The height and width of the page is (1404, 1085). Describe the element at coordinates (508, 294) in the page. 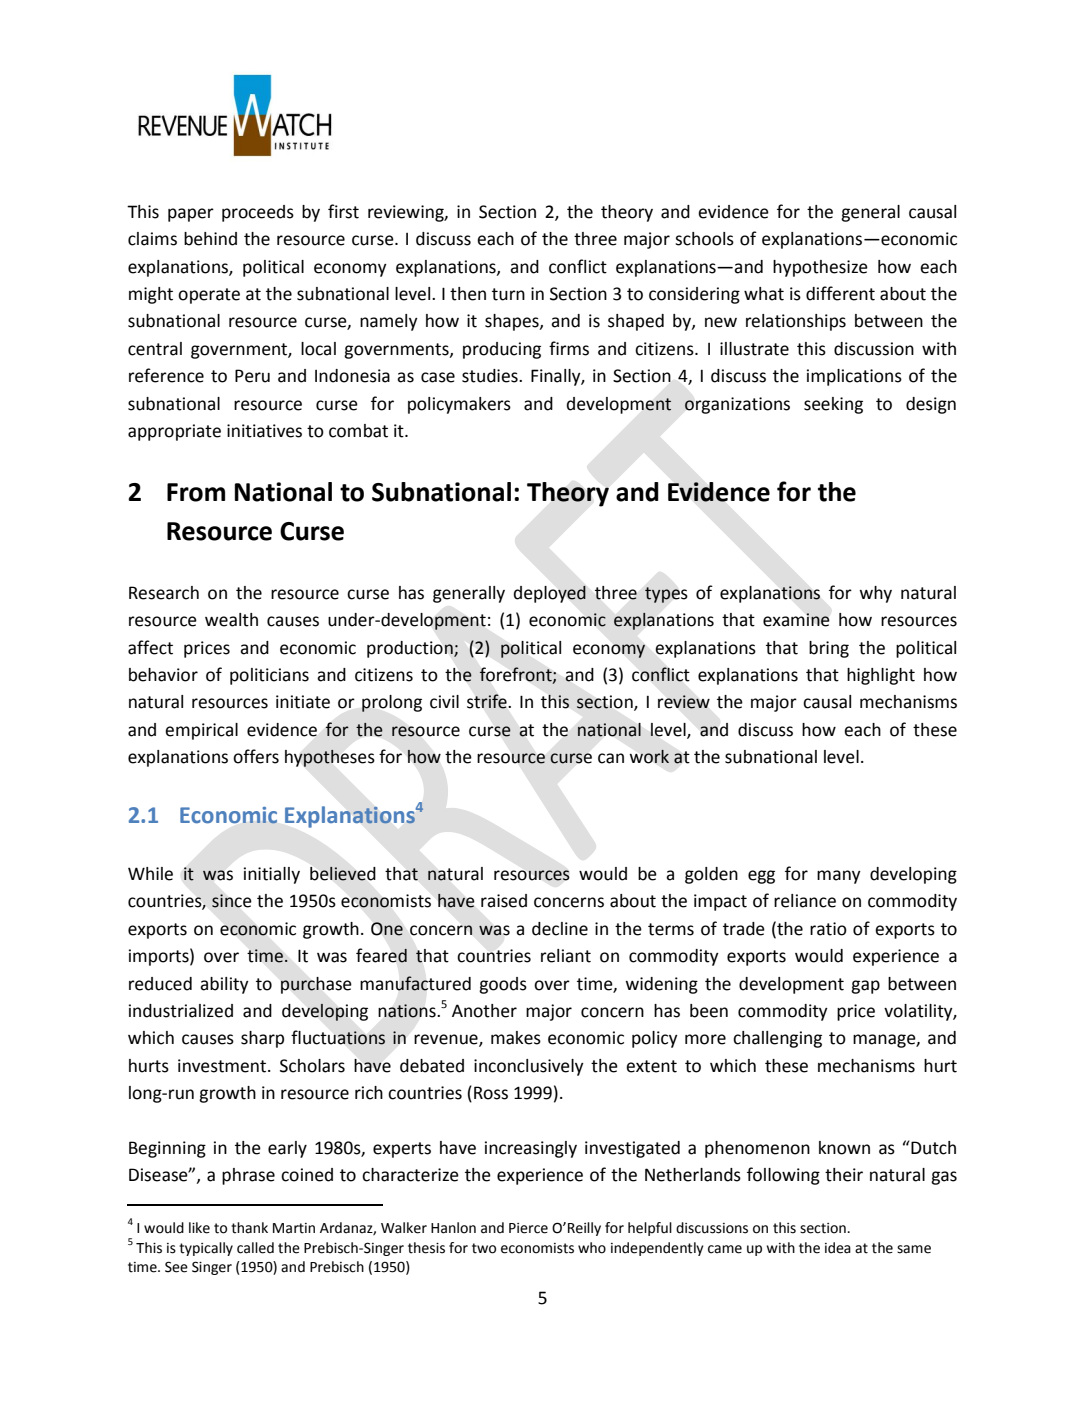

I see `turn` at that location.
